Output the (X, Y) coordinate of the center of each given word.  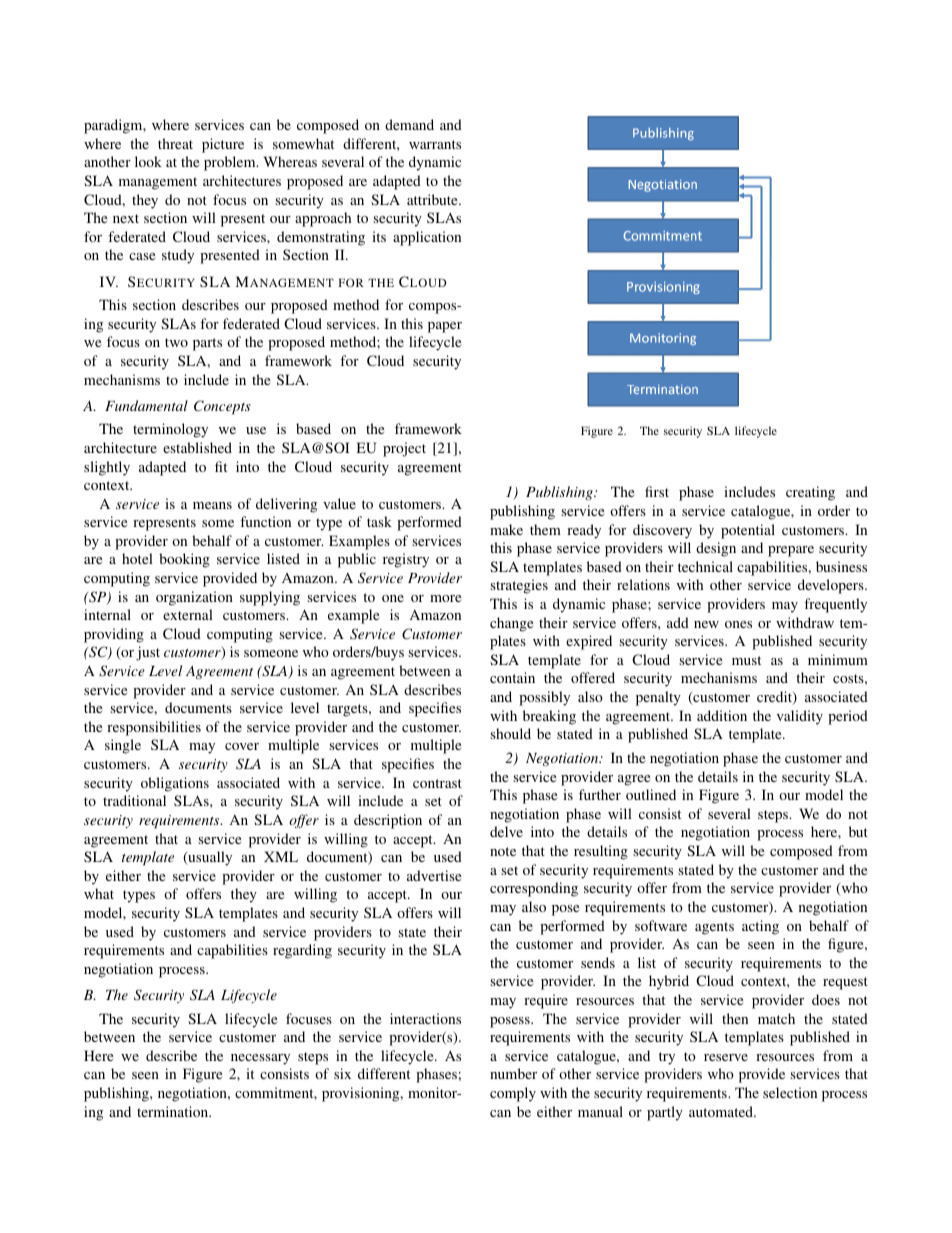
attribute (433, 199)
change (511, 624)
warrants (435, 144)
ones (738, 624)
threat (175, 143)
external (188, 614)
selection (790, 1092)
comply (513, 1094)
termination (174, 1111)
